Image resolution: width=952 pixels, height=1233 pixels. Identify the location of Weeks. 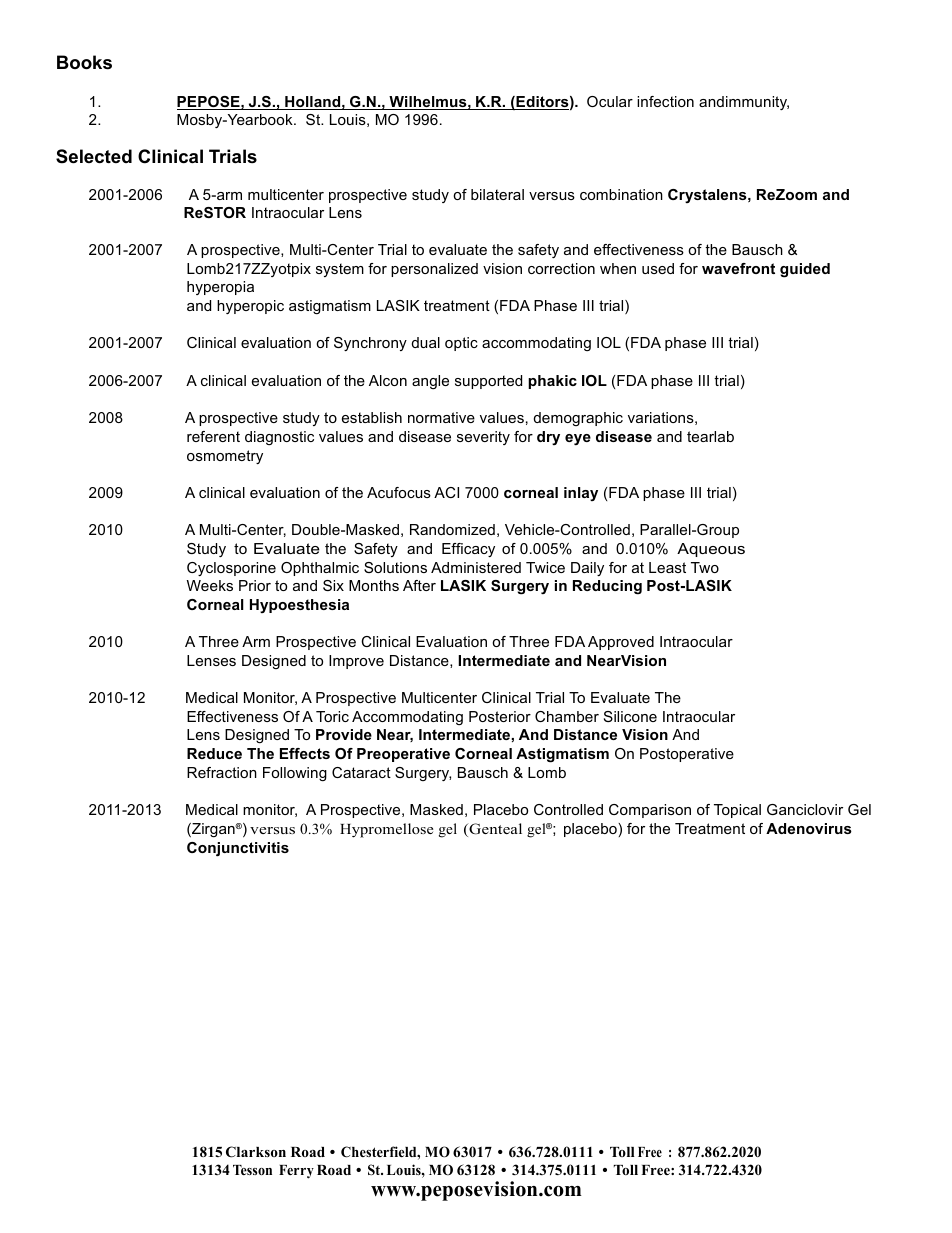
(210, 585).
